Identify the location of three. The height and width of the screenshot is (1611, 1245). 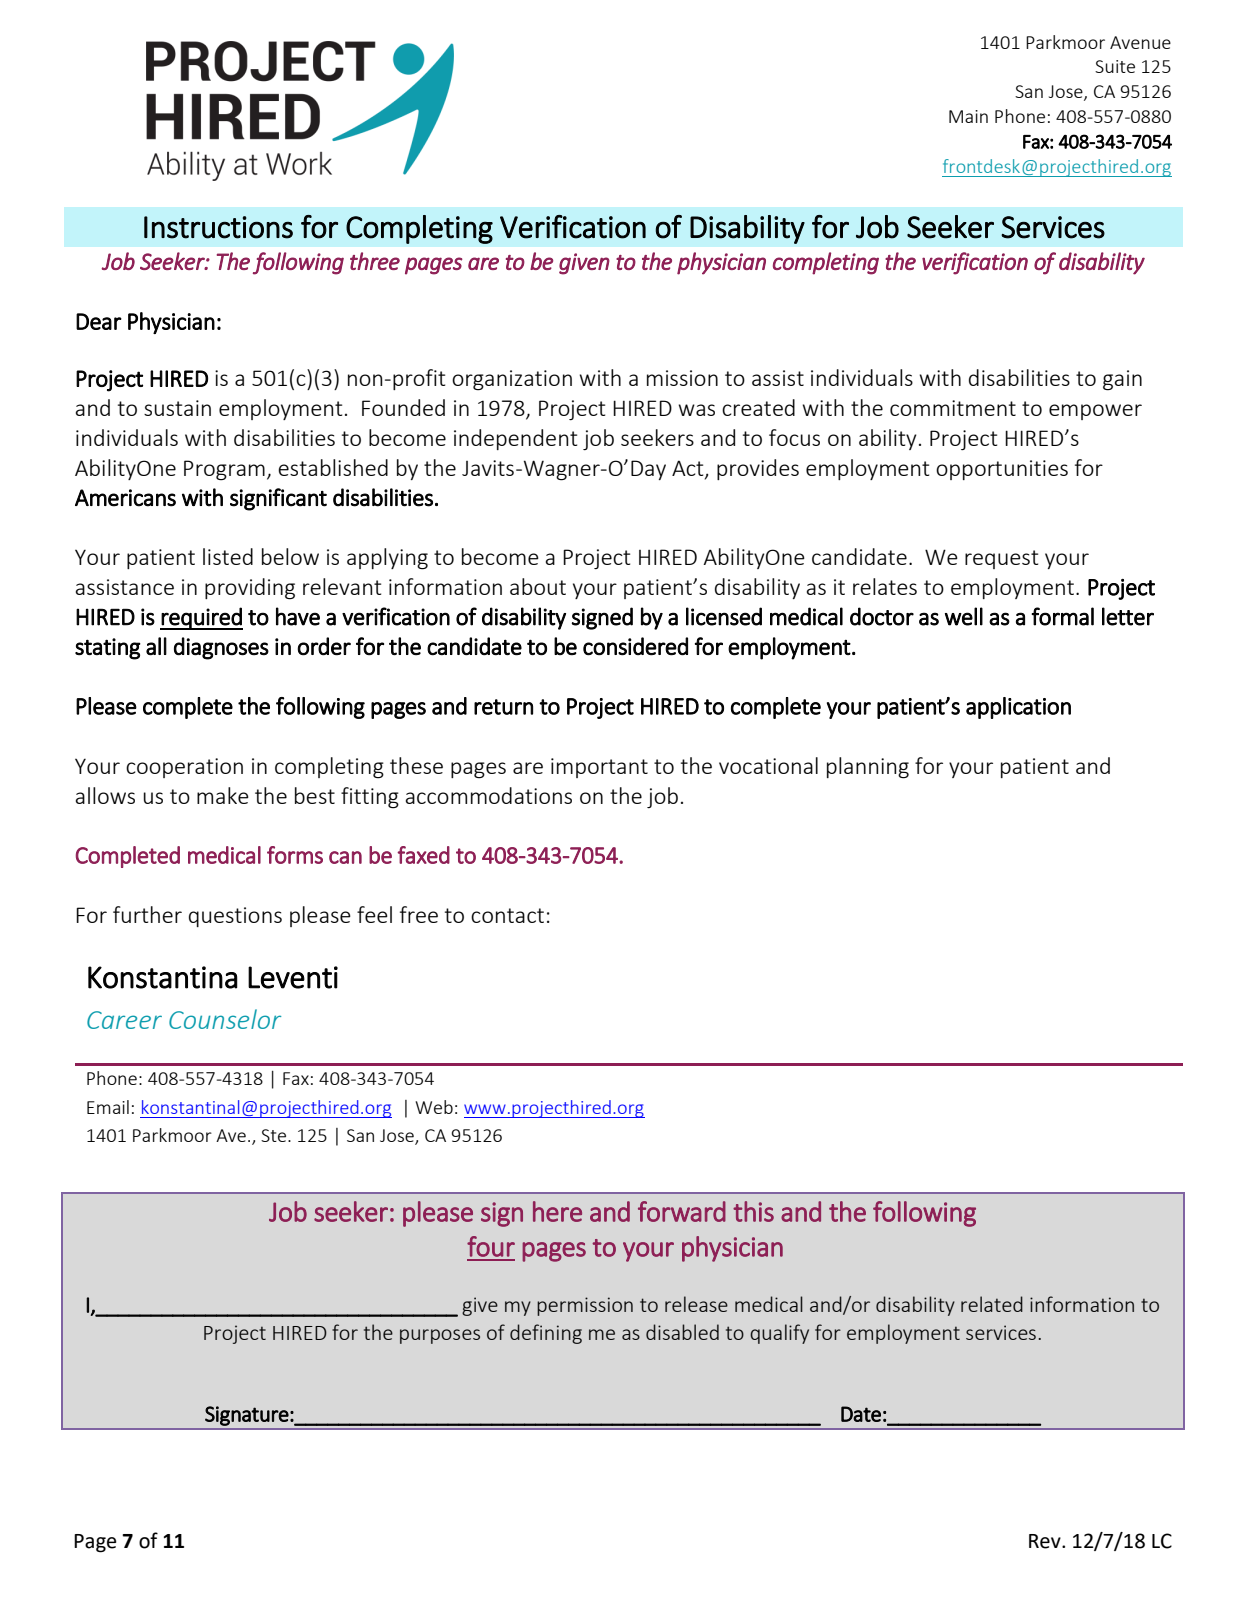
(375, 261).
